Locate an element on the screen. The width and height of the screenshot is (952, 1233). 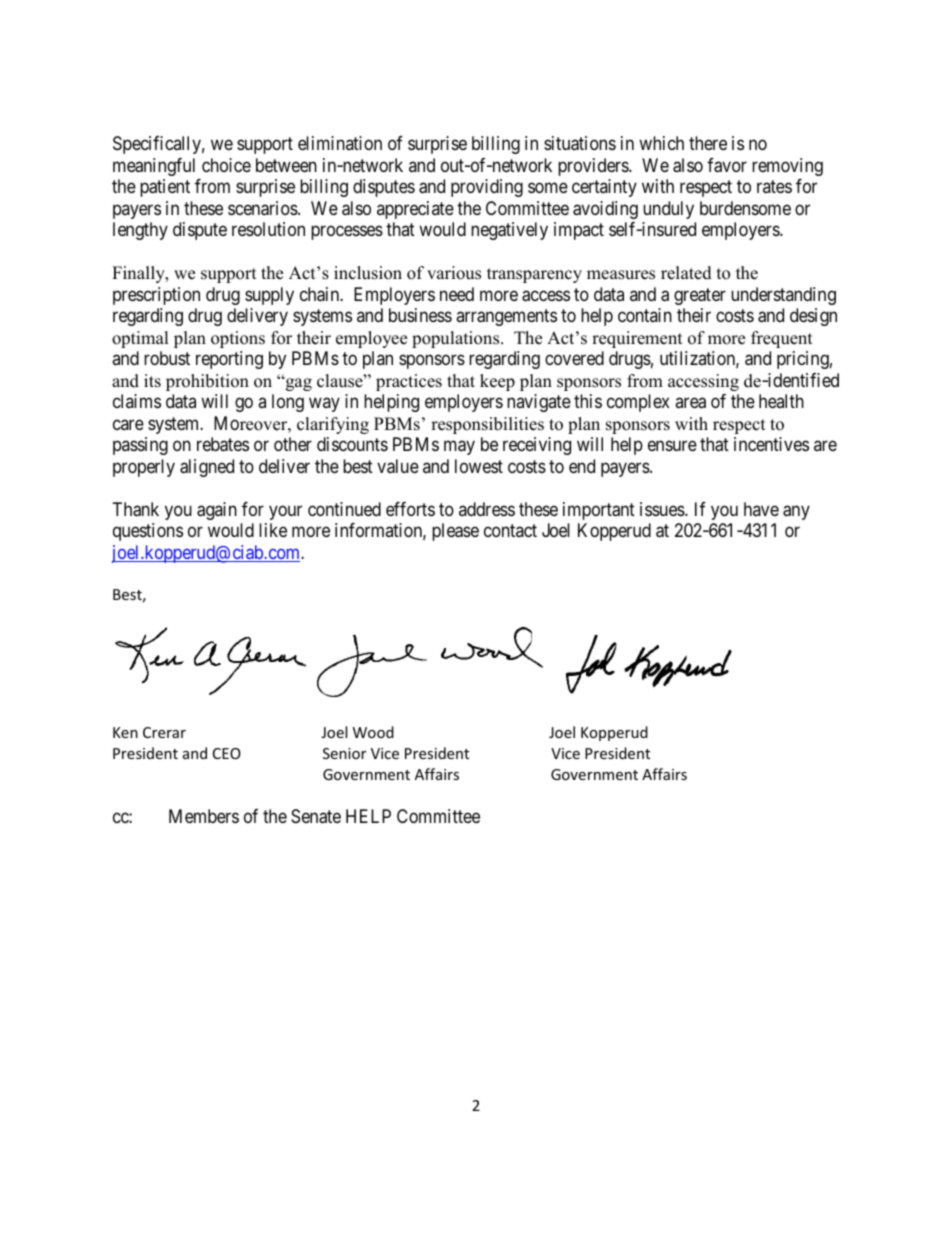
providing is located at coordinates (487, 188).
